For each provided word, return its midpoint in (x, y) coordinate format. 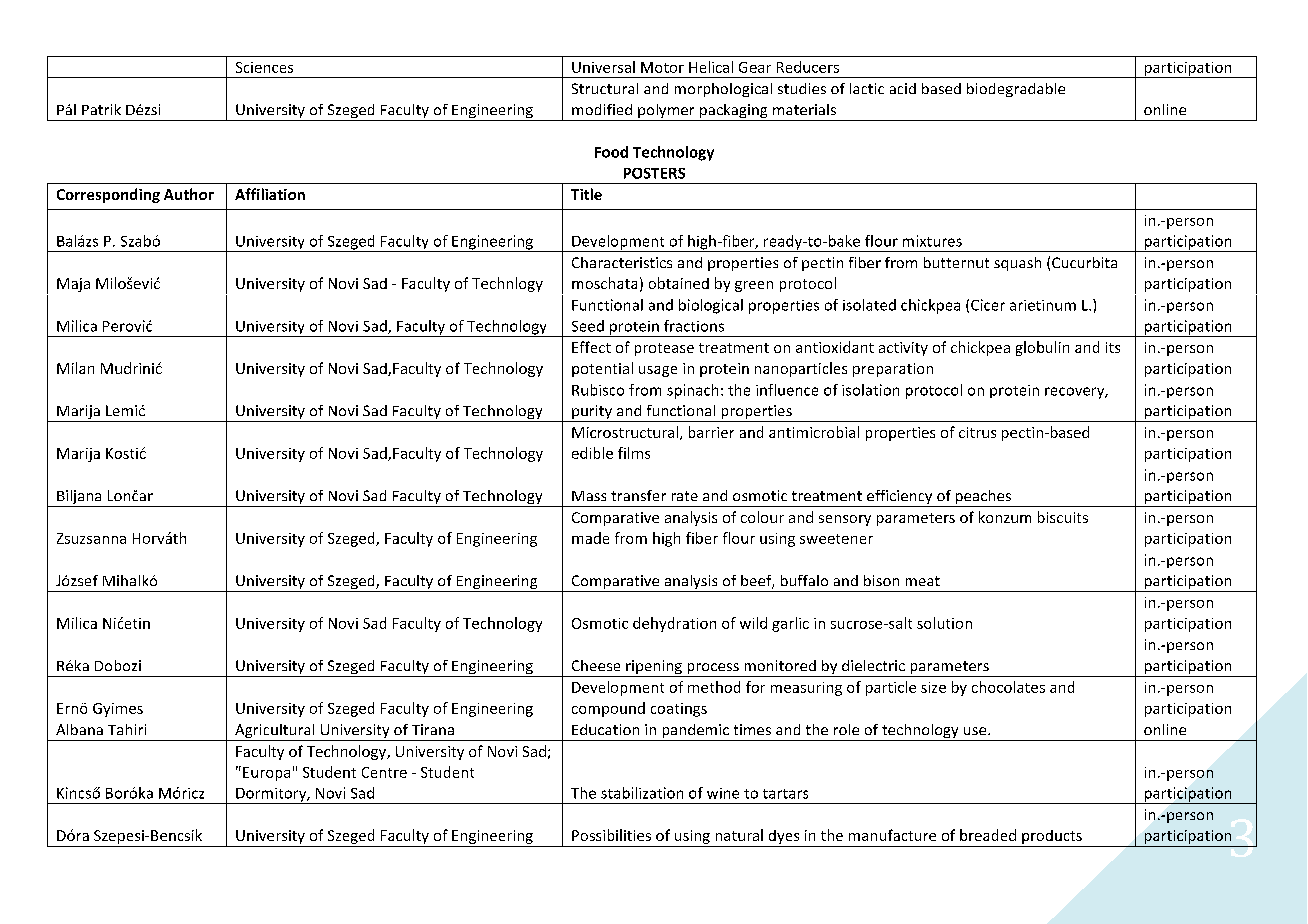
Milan (75, 368)
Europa (266, 774)
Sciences (264, 67)
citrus (977, 432)
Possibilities (611, 835)
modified (602, 109)
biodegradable (1016, 90)
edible (592, 453)
